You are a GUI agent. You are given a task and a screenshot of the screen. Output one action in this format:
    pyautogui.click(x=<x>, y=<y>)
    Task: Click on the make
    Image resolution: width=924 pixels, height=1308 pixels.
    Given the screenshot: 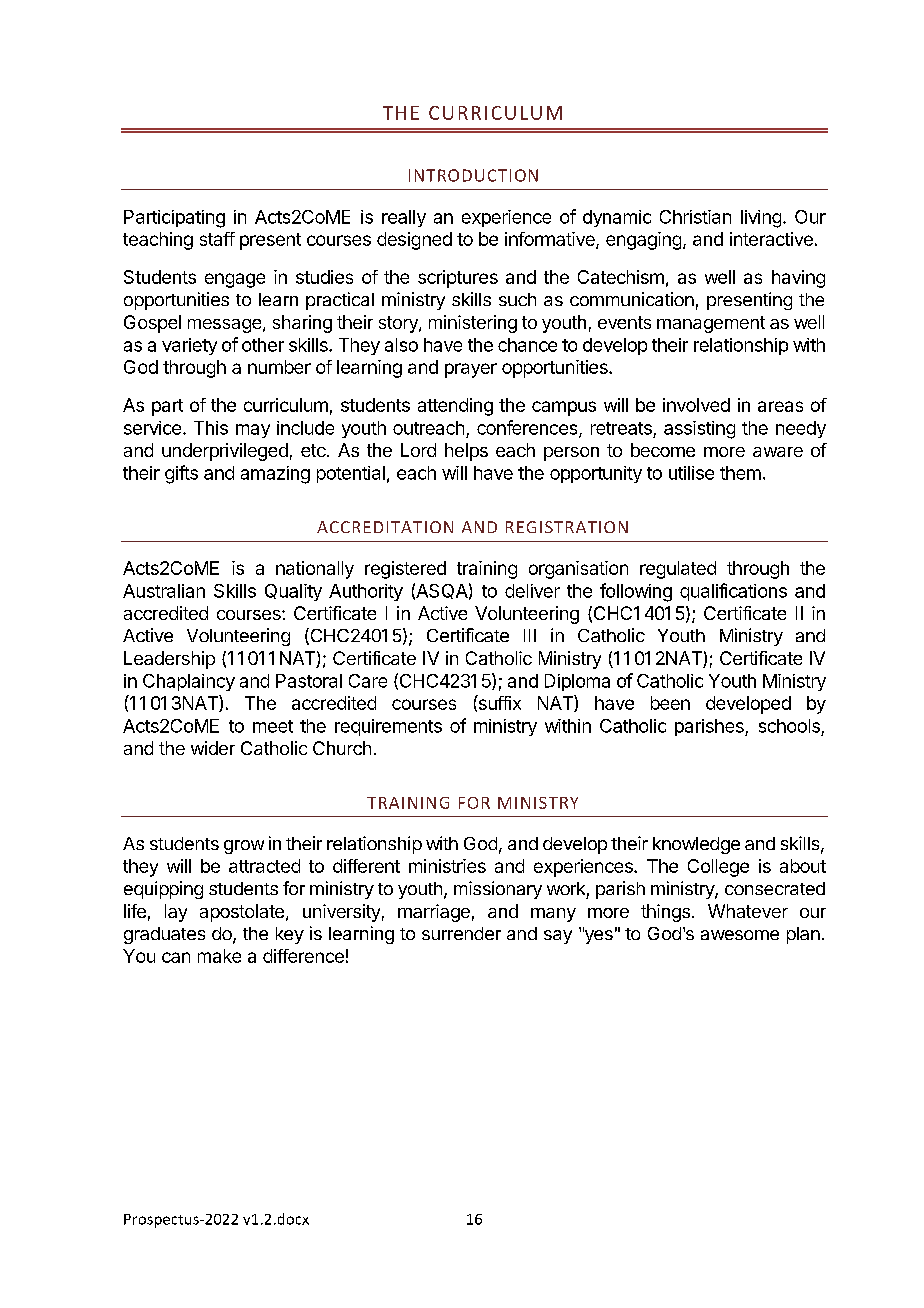 What is the action you would take?
    pyautogui.click(x=219, y=956)
